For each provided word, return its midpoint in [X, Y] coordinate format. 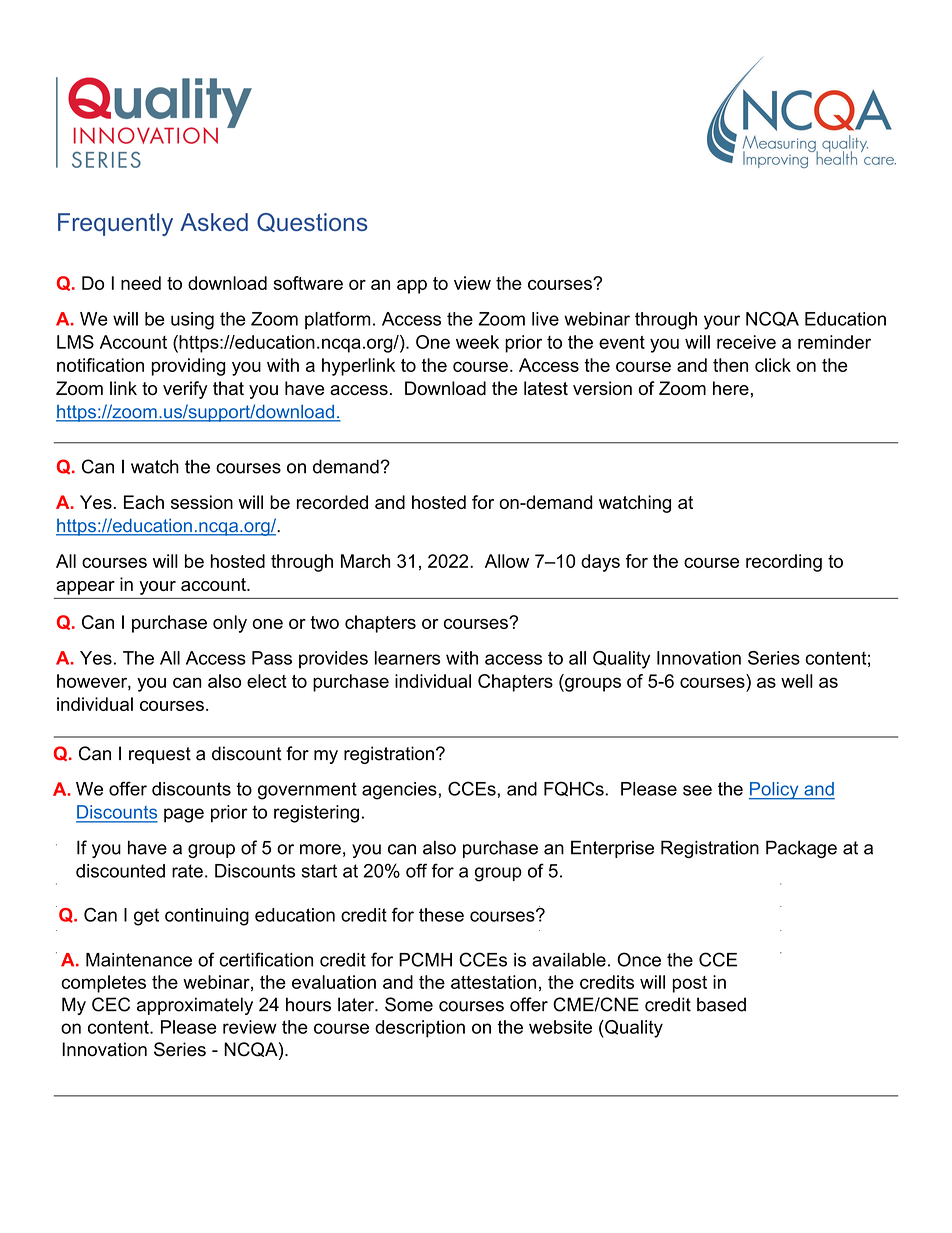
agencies [400, 791]
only [230, 624]
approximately [195, 1006]
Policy [775, 791]
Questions [312, 222]
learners [407, 658]
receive [746, 342]
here [731, 388]
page [184, 815]
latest [546, 388]
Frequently [115, 224]
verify [185, 390]
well [797, 681]
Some [409, 1004]
